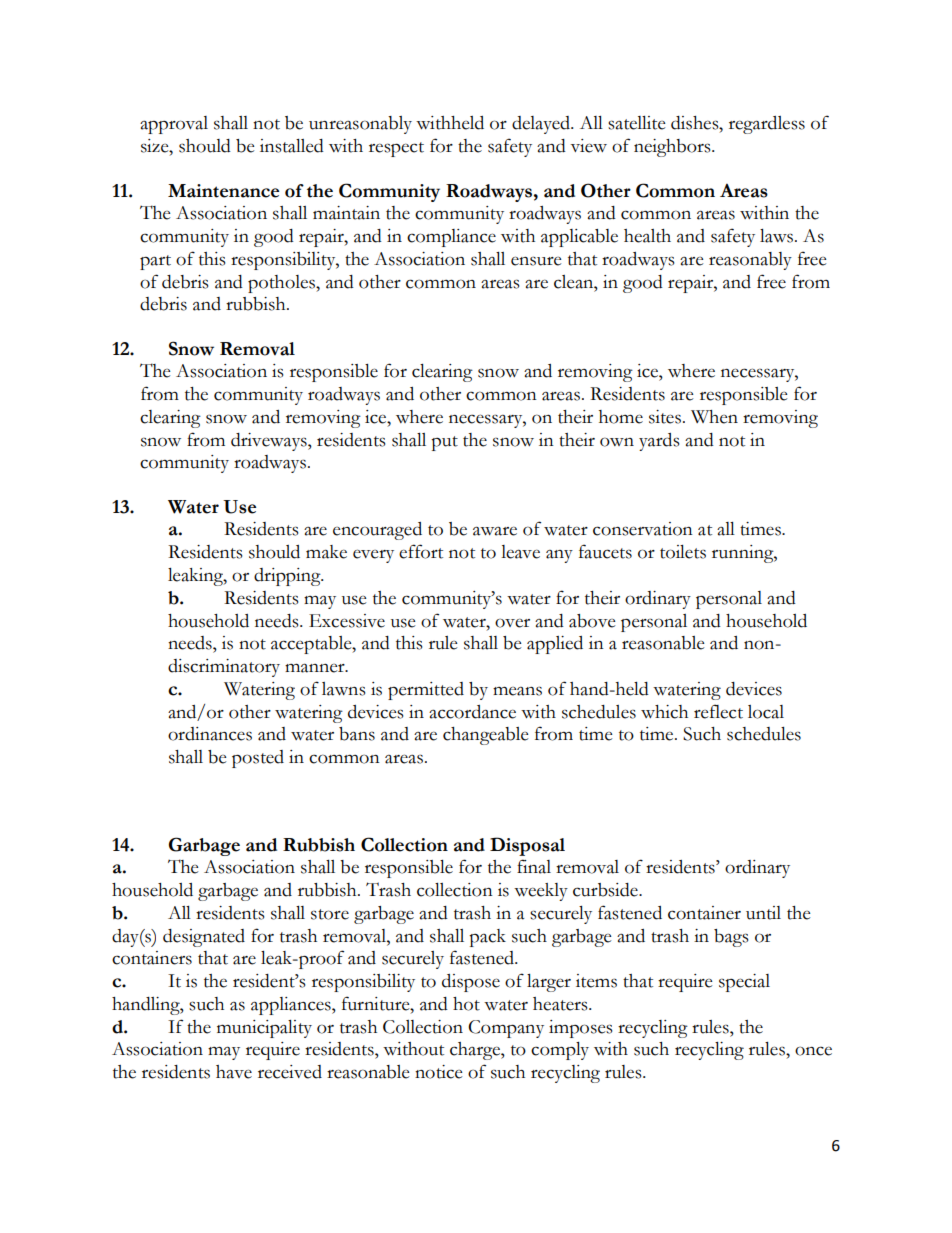 Image resolution: width=952 pixels, height=1233 pixels. Describe the element at coordinates (683, 552) in the page. I see `toilets` at that location.
